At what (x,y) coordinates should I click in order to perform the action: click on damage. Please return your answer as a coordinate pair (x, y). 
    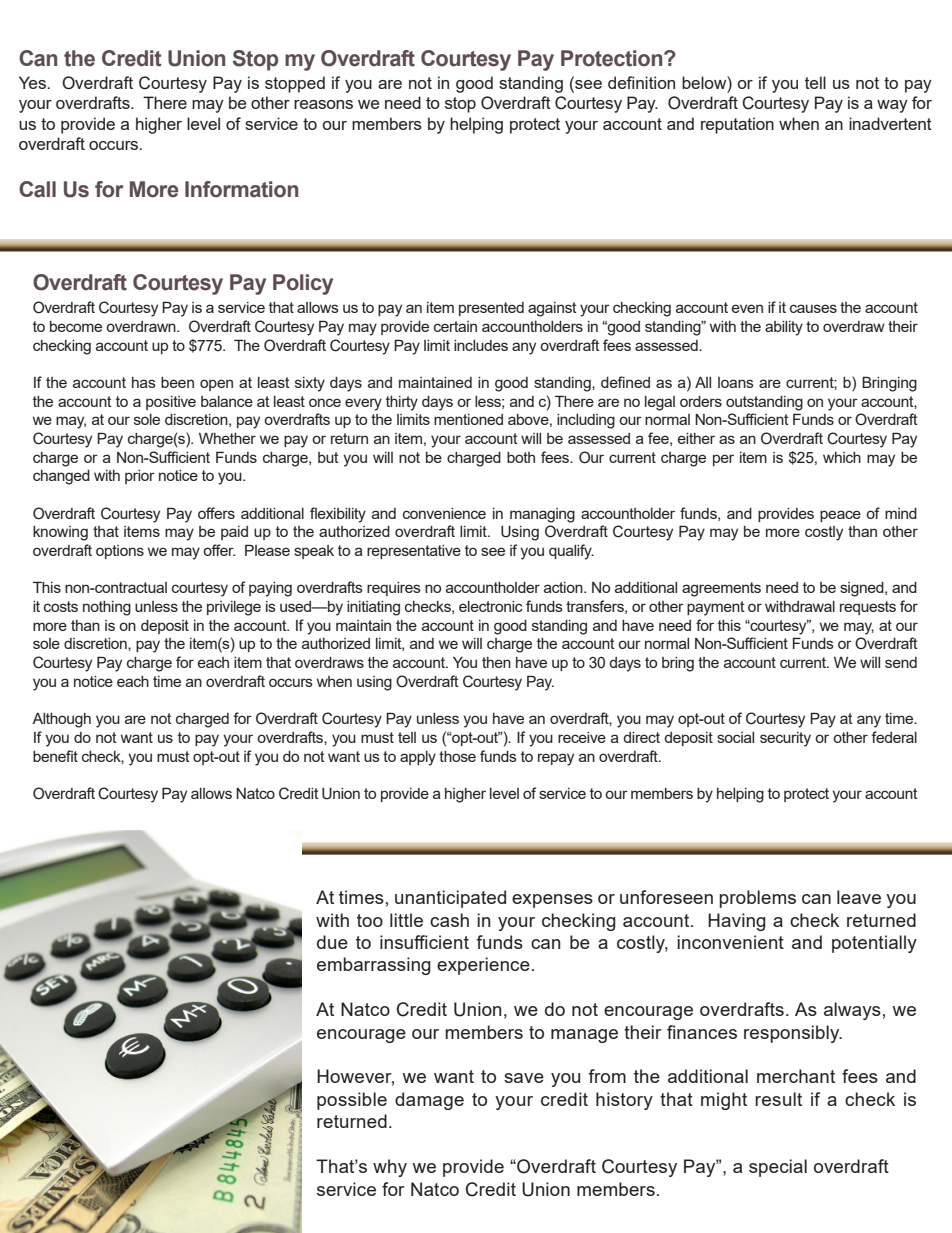
    Looking at the image, I should click on (429, 1101).
